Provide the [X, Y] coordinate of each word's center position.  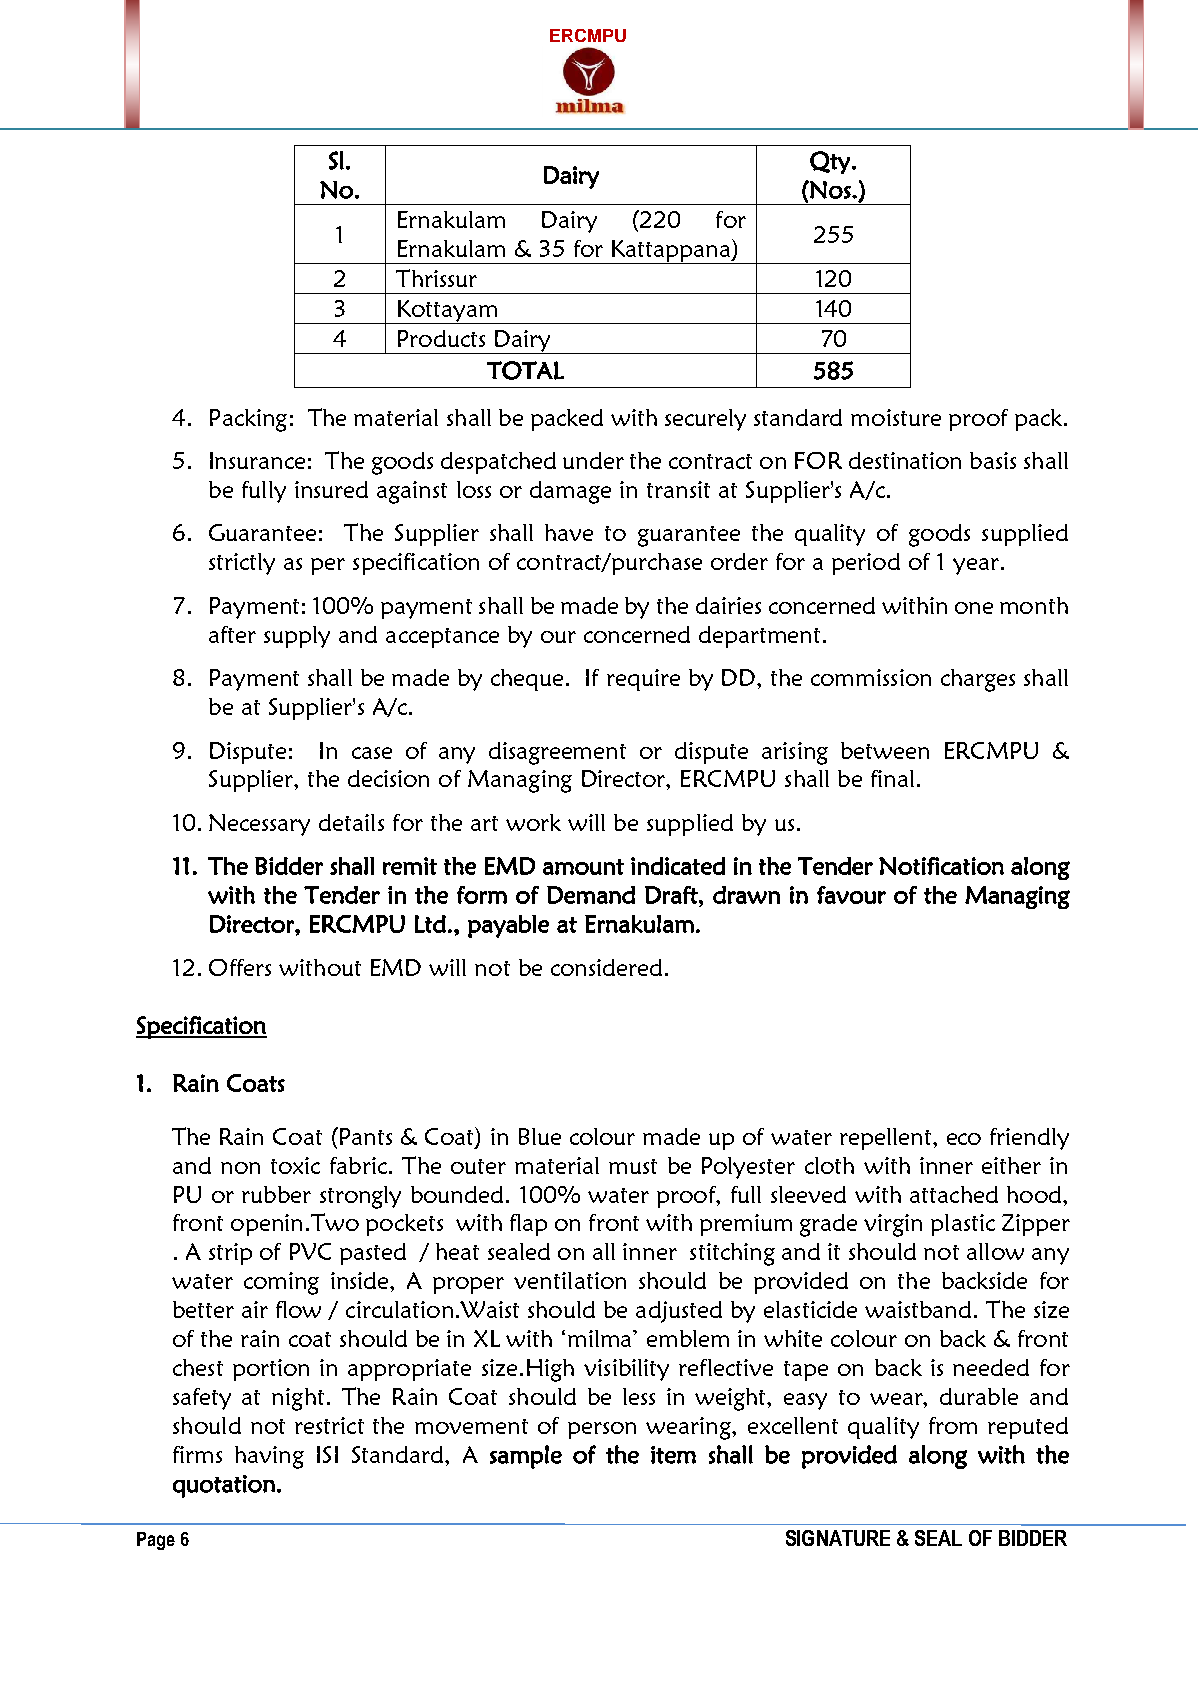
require [643, 680]
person [602, 1430]
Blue [540, 1136]
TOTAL [525, 370]
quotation [224, 1486]
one [974, 608]
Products [441, 338]
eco [964, 1139]
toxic [295, 1165]
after [232, 634]
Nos [830, 190]
